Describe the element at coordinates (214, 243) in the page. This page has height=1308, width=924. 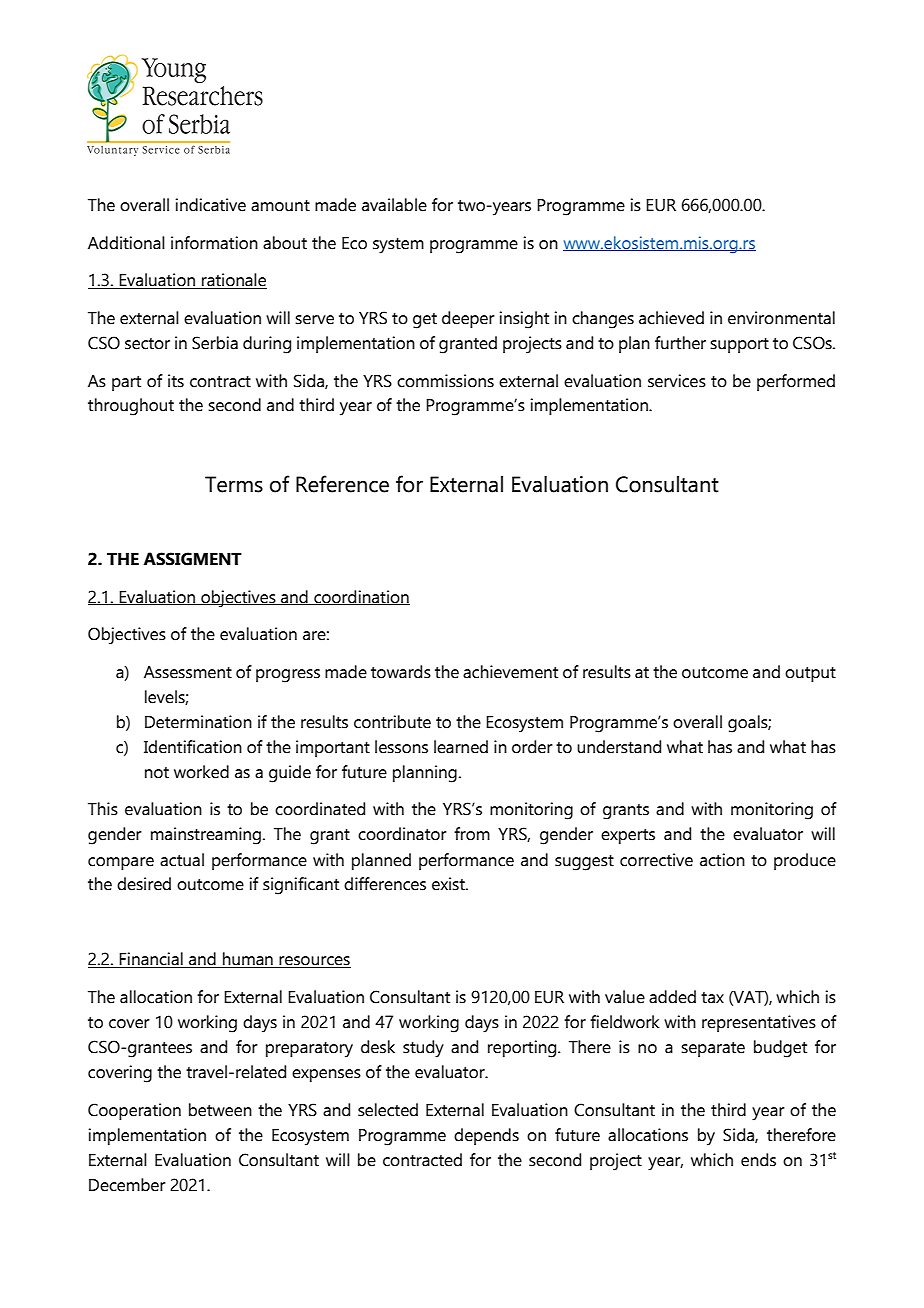
I see `information` at that location.
